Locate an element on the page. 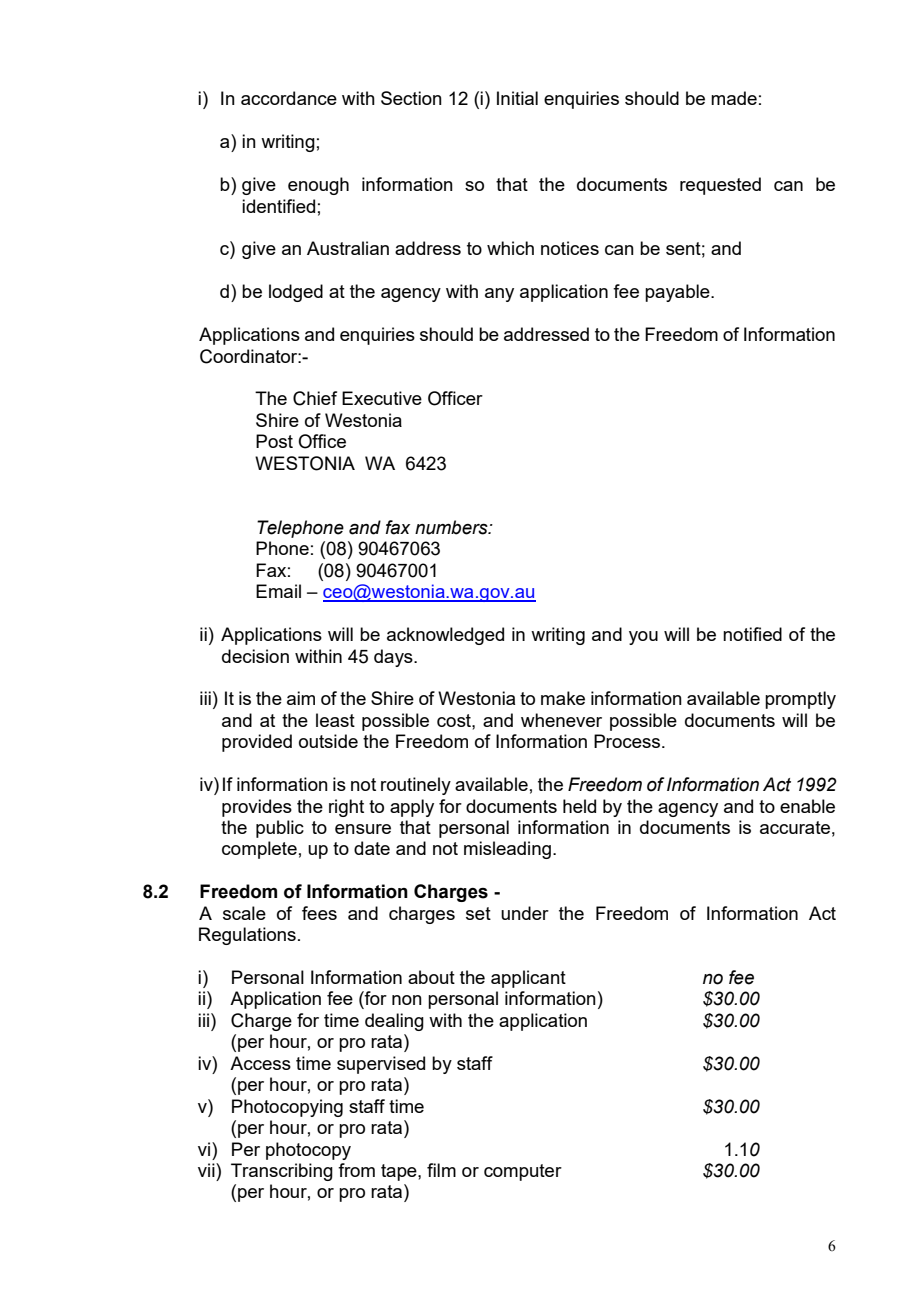  Initial is located at coordinates (517, 98).
